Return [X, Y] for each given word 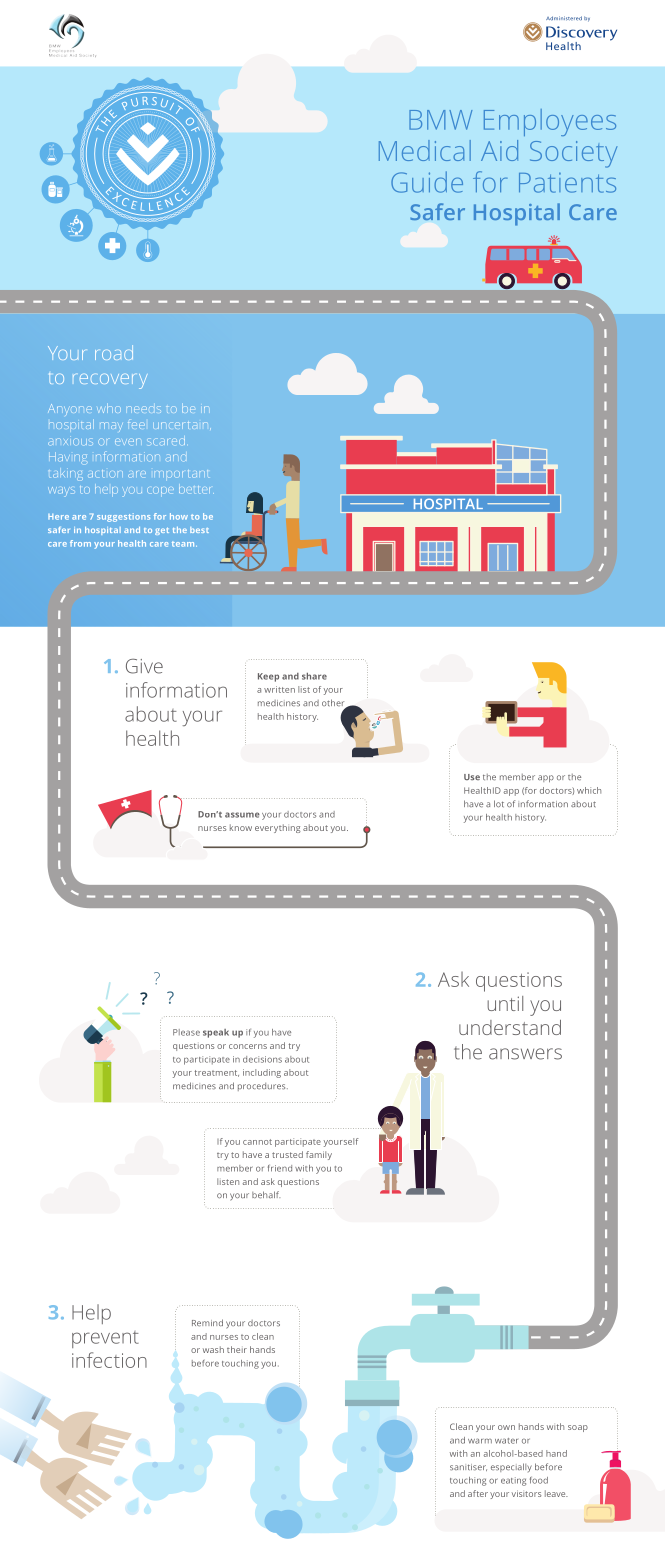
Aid [499, 150]
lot [499, 804]
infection [109, 1360]
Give [144, 666]
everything [278, 828]
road [114, 352]
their [237, 1349]
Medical [425, 150]
